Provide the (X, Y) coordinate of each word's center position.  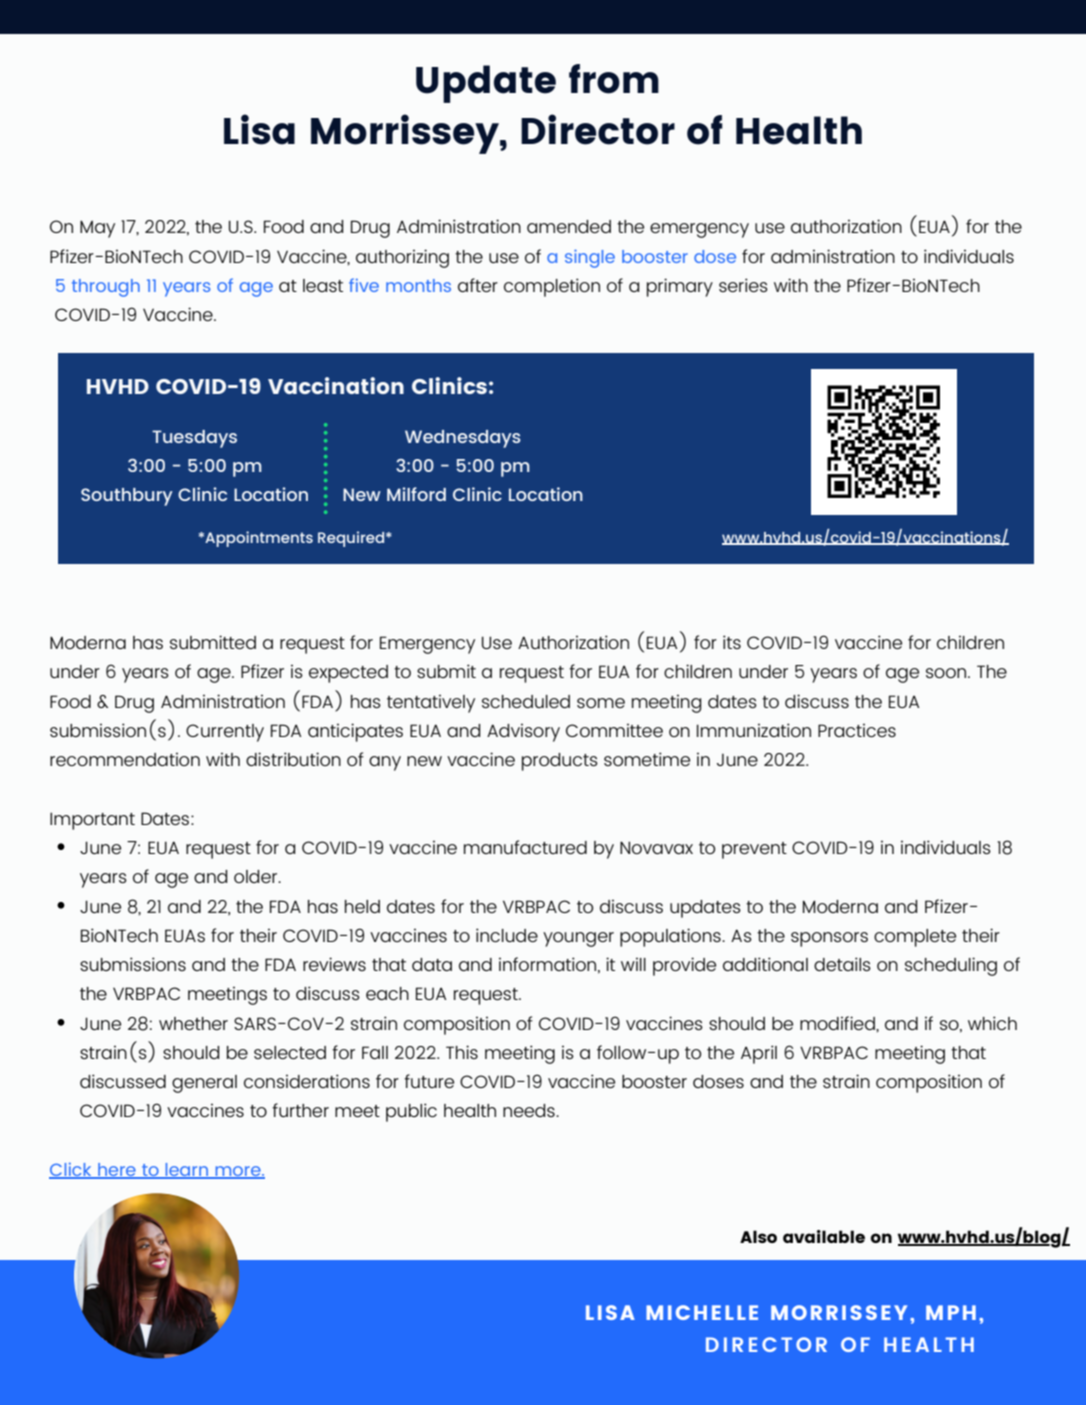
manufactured (525, 847)
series (743, 285)
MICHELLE (702, 1312)
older (256, 876)
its (732, 642)
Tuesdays (194, 439)
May (97, 229)
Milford (416, 494)
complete (915, 938)
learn (186, 1171)
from (614, 79)
